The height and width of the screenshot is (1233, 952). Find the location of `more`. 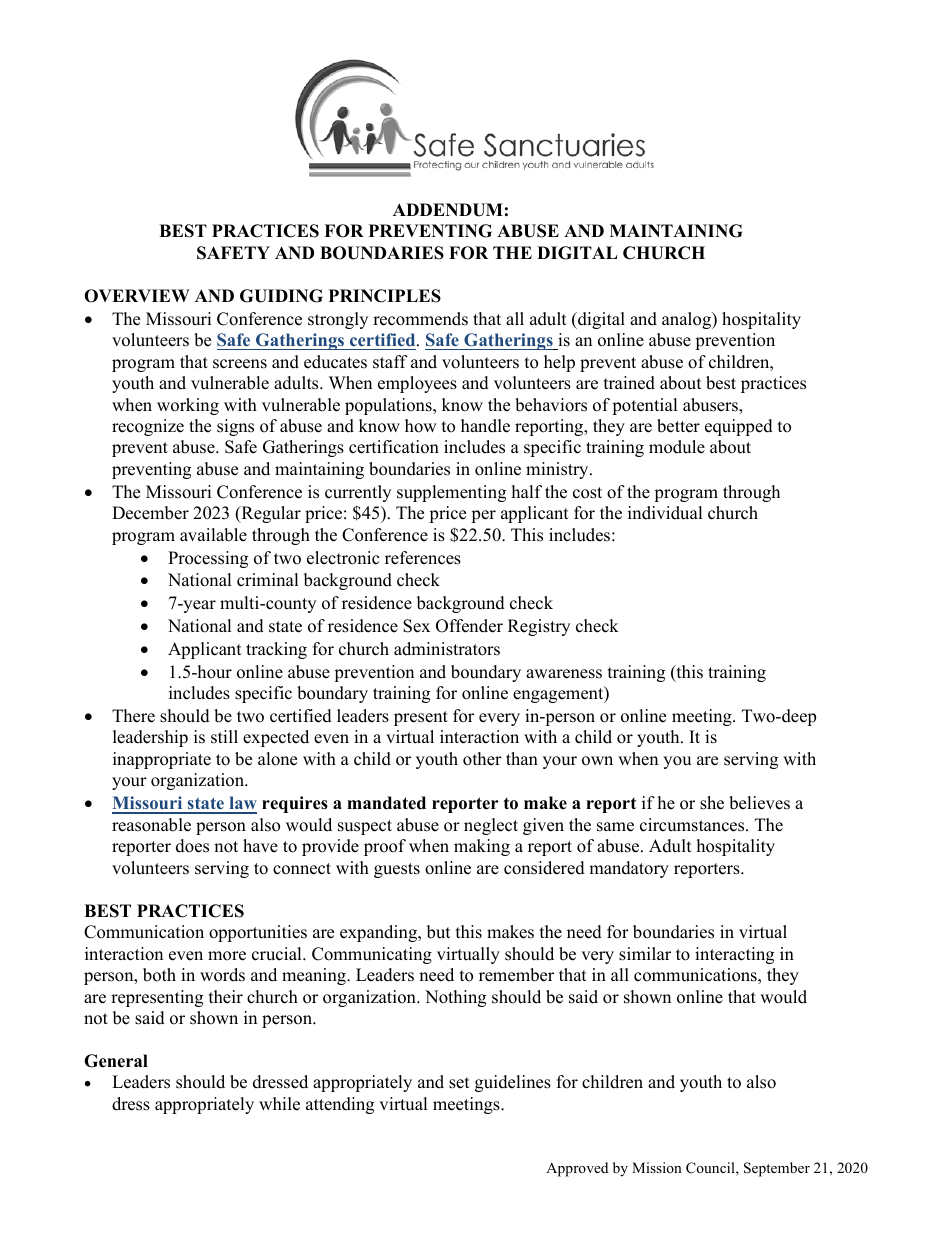

more is located at coordinates (227, 956).
